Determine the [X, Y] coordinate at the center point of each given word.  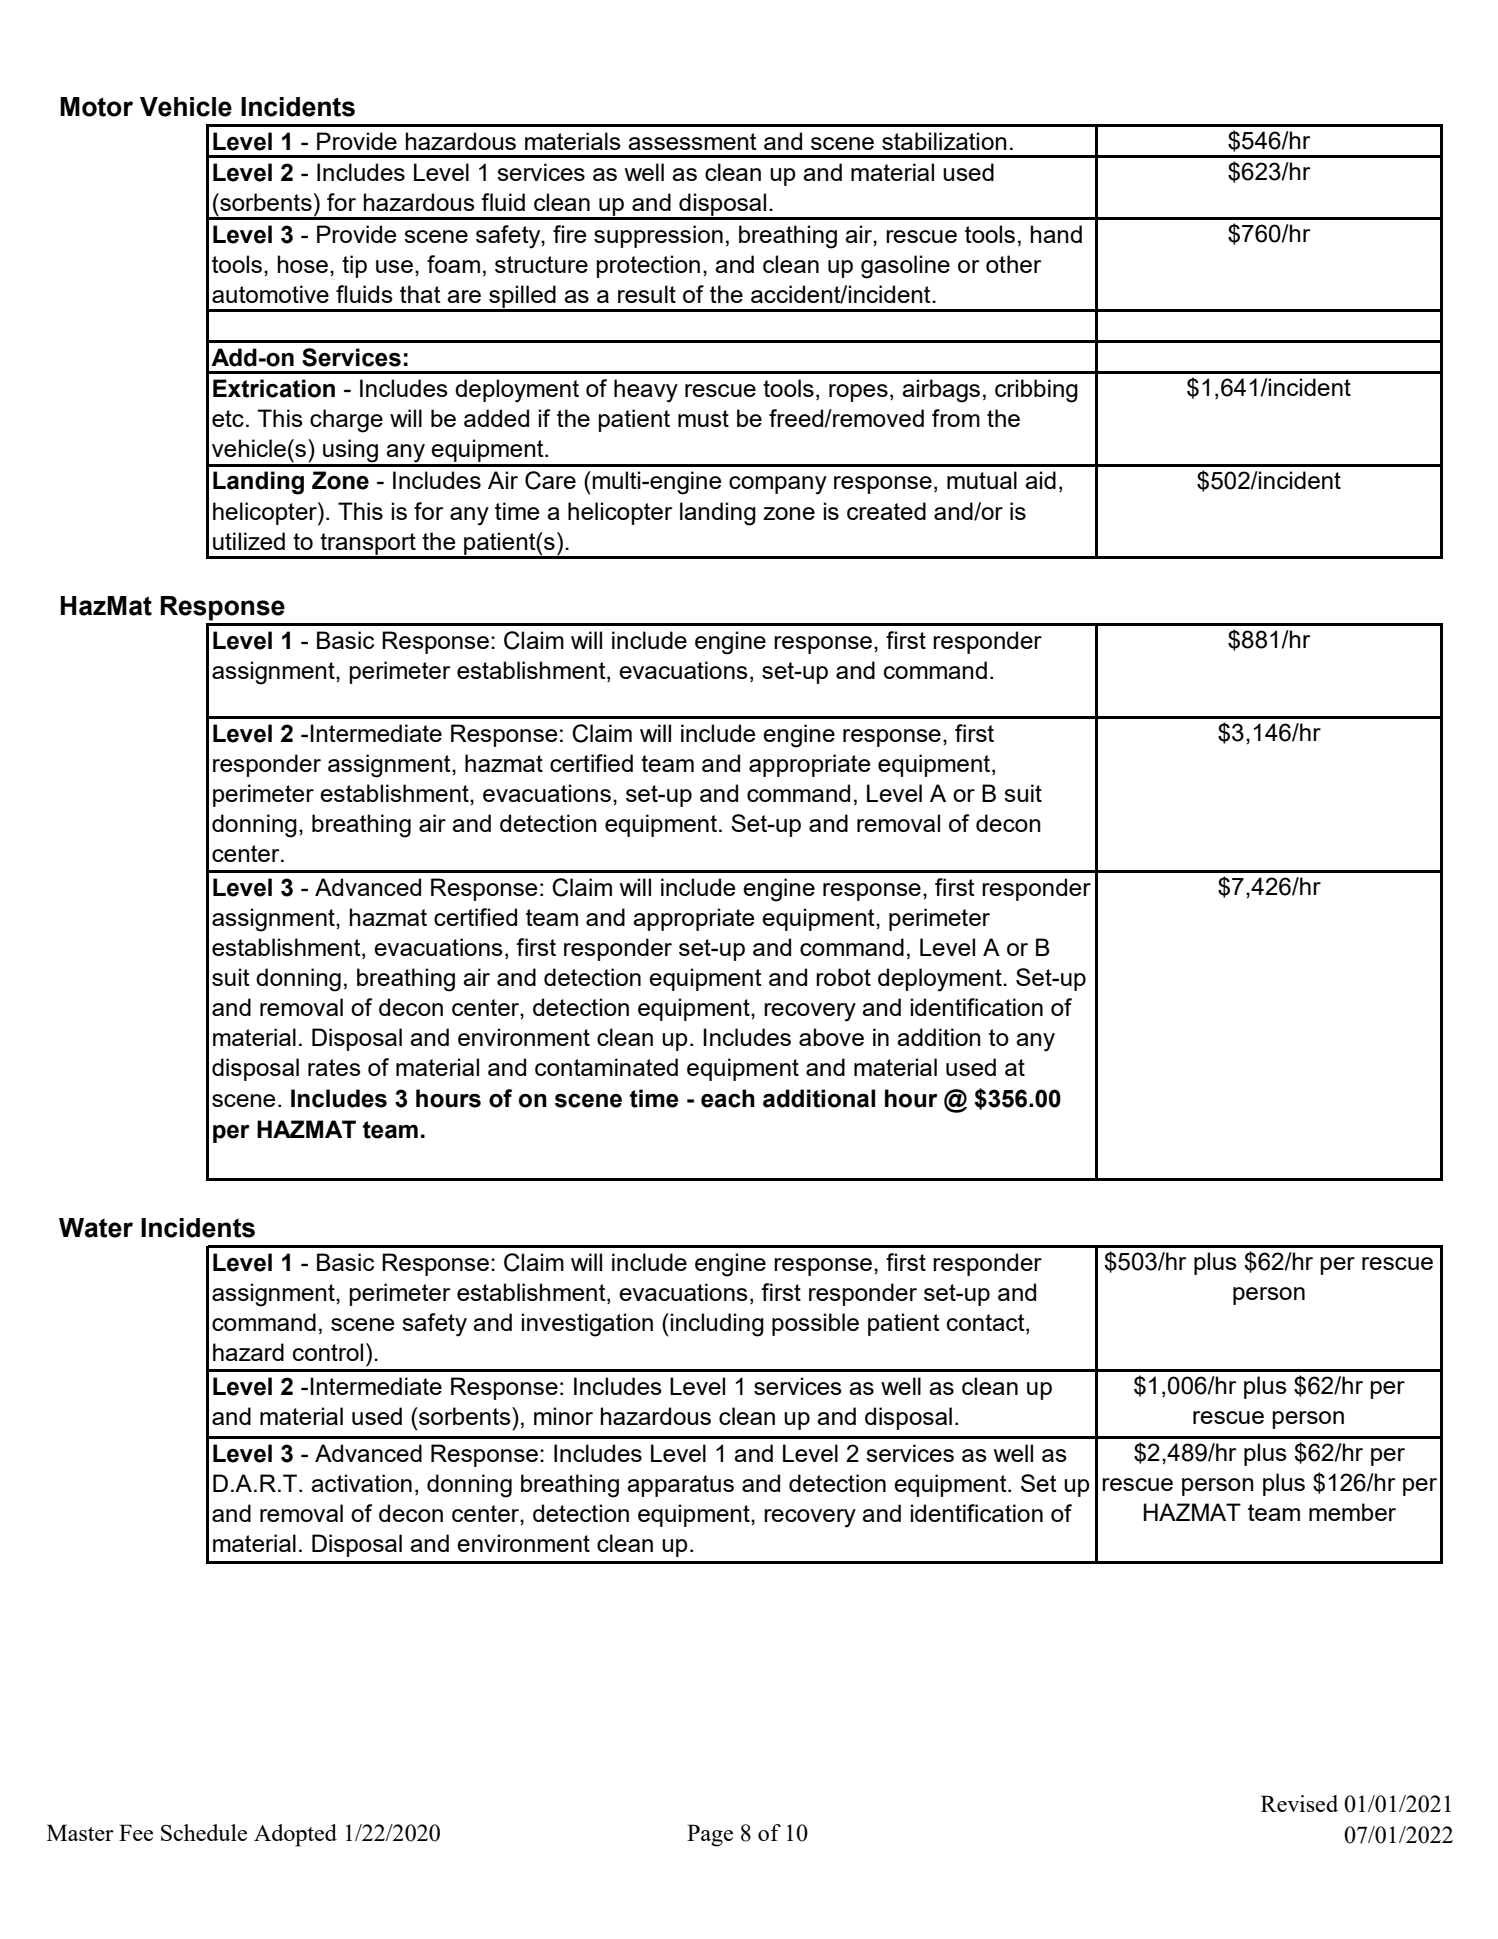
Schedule [204, 1832]
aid [1040, 480]
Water [96, 1228]
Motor [96, 107]
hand [1056, 234]
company [778, 485]
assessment [692, 141]
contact [987, 1324]
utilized [249, 541]
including [717, 1325]
